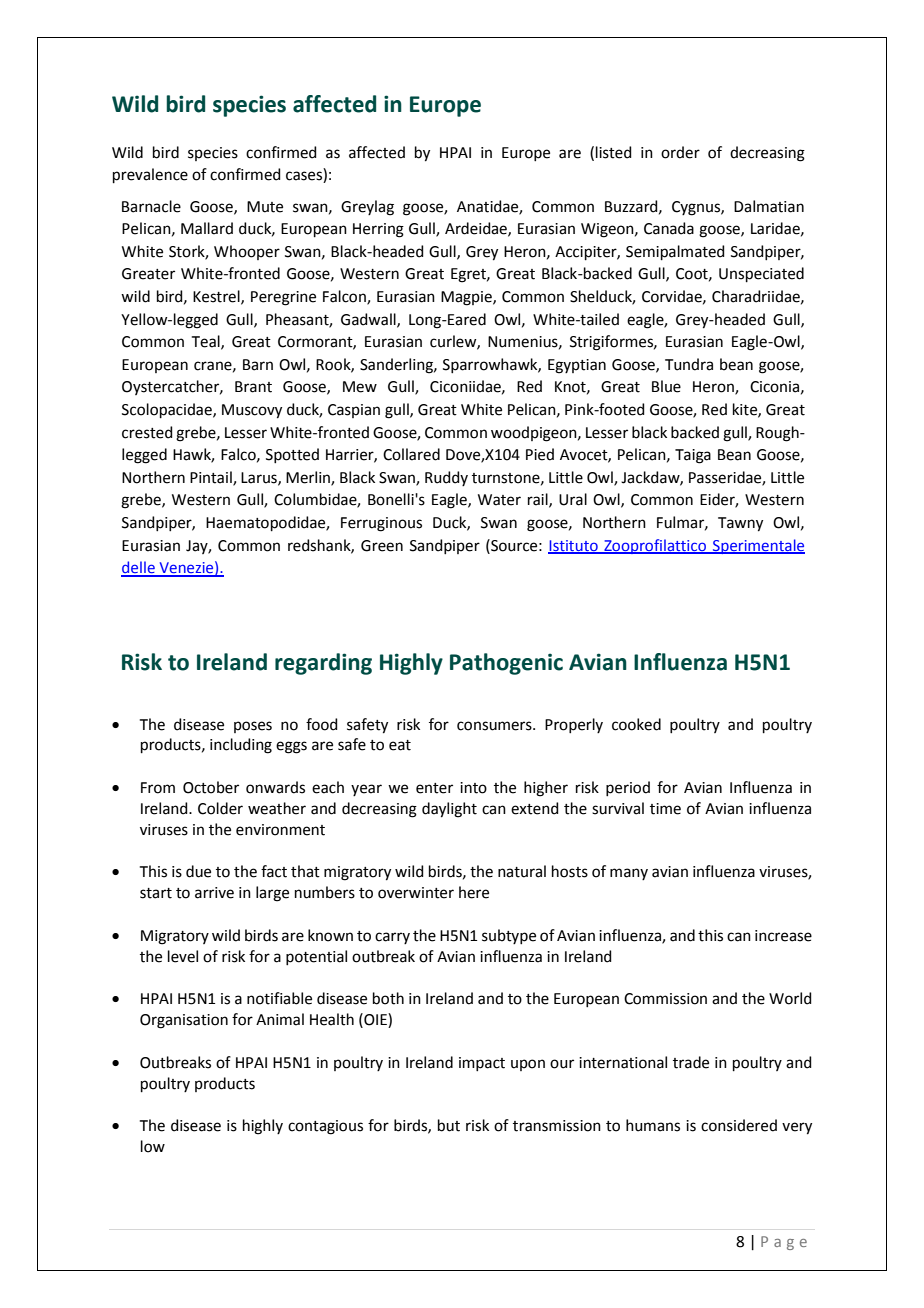 Image resolution: width=924 pixels, height=1308 pixels. What do you see at coordinates (680, 152) in the document?
I see `order` at bounding box center [680, 152].
